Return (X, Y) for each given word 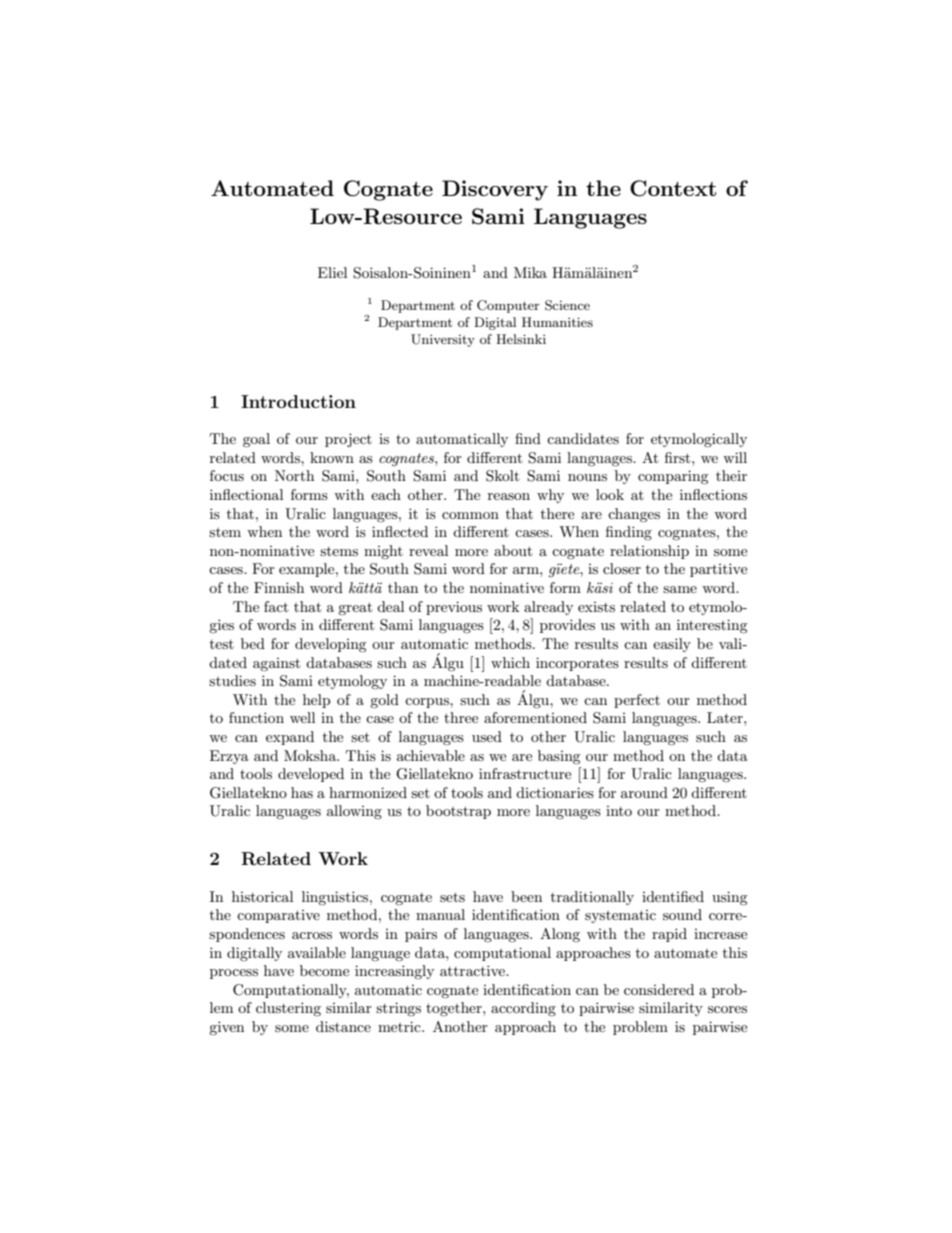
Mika (530, 272)
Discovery (495, 190)
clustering (288, 1009)
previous (454, 608)
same (680, 589)
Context (673, 188)
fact (276, 606)
